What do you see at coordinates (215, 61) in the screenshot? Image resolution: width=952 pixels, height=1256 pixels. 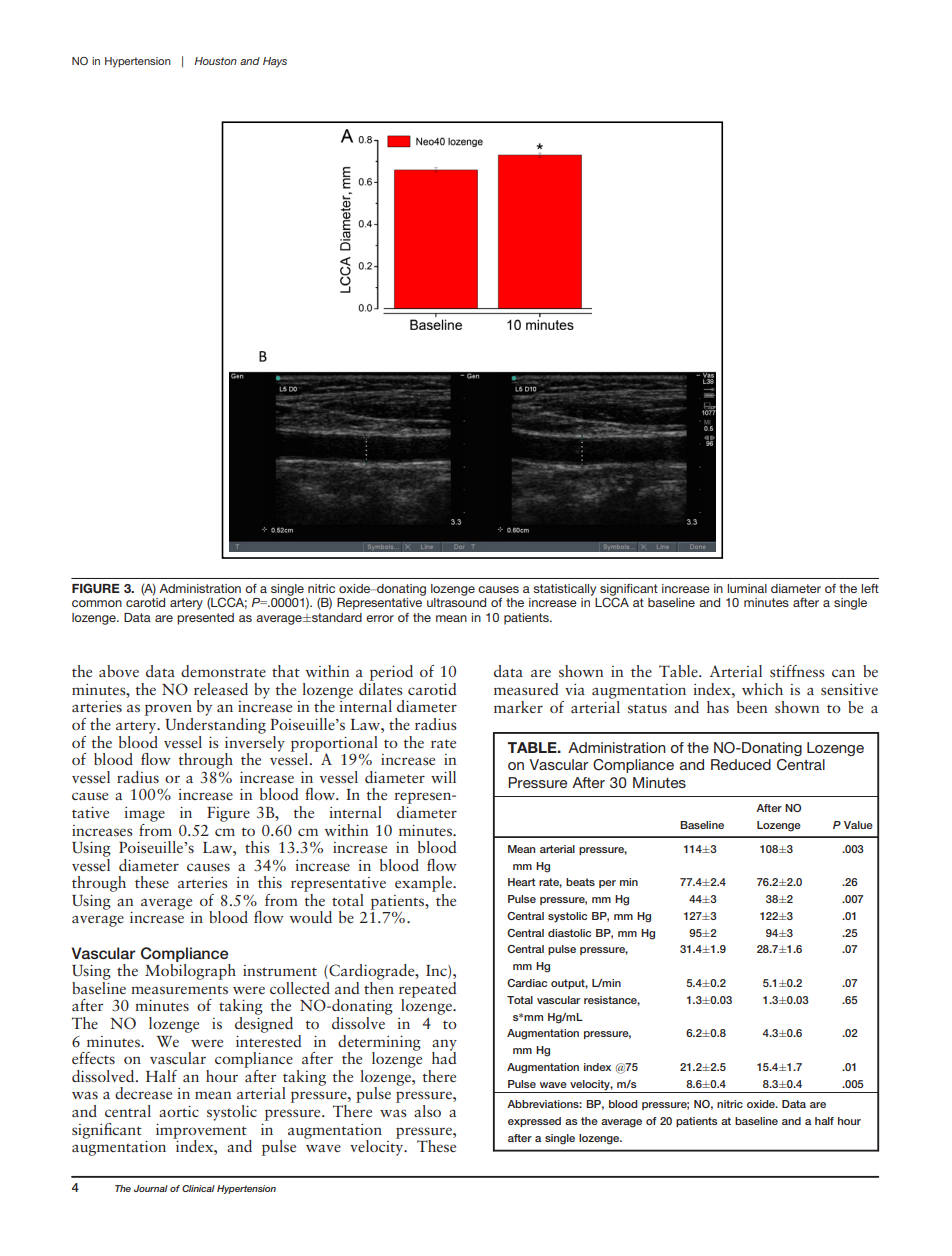 I see `Houston` at bounding box center [215, 61].
